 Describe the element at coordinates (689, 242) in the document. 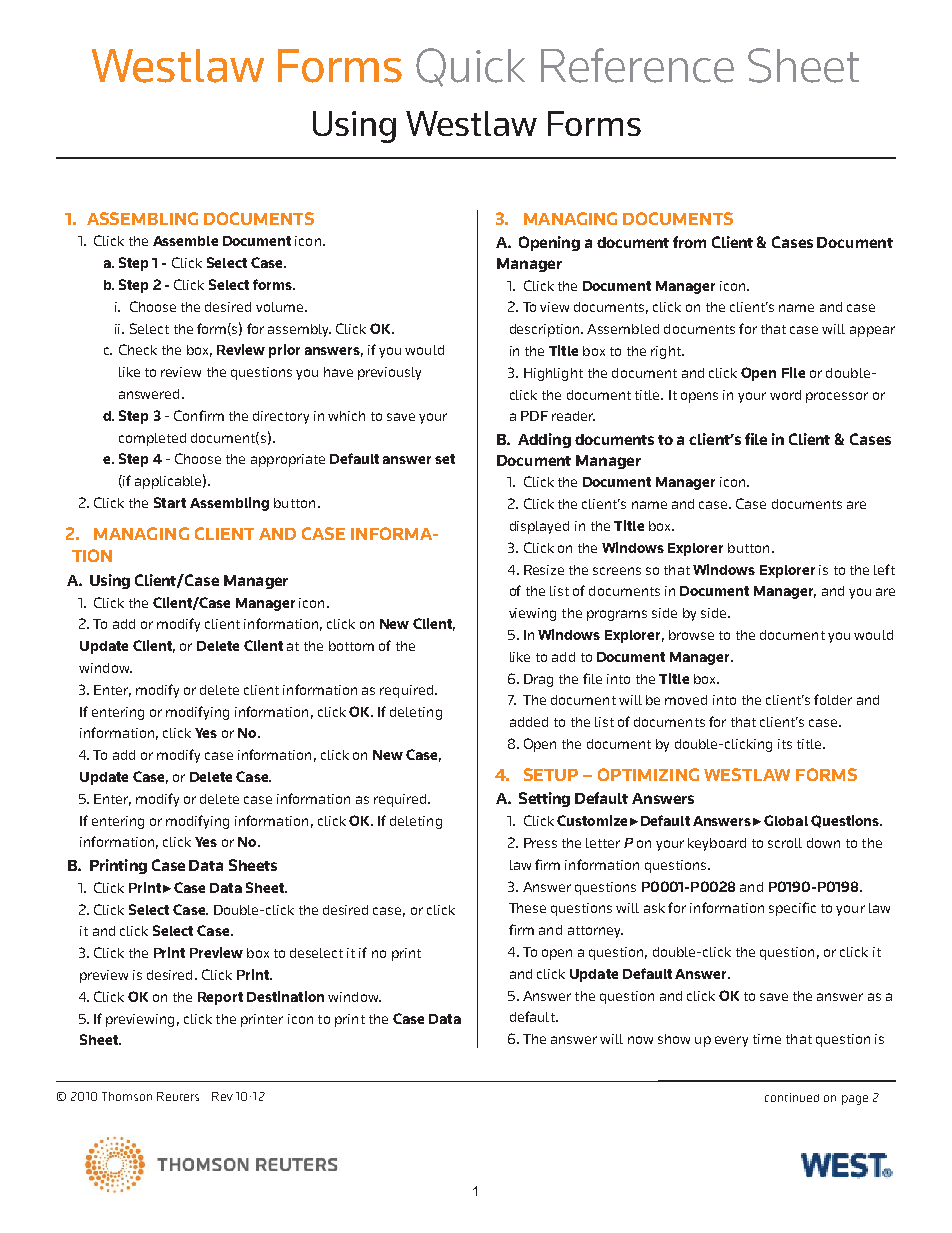

I see `from` at that location.
